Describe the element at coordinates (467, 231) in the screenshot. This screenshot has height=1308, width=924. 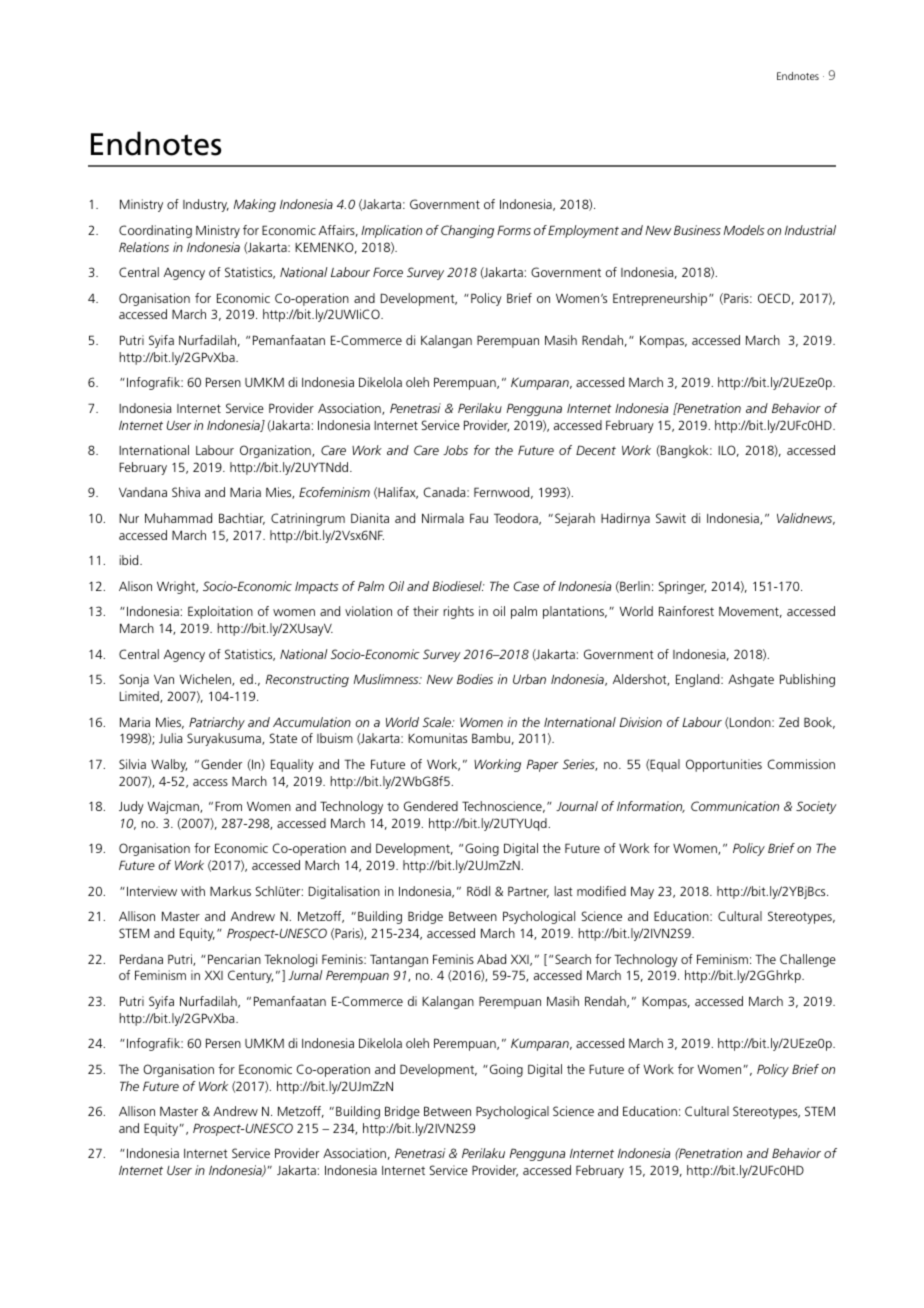
I see `Changing` at that location.
